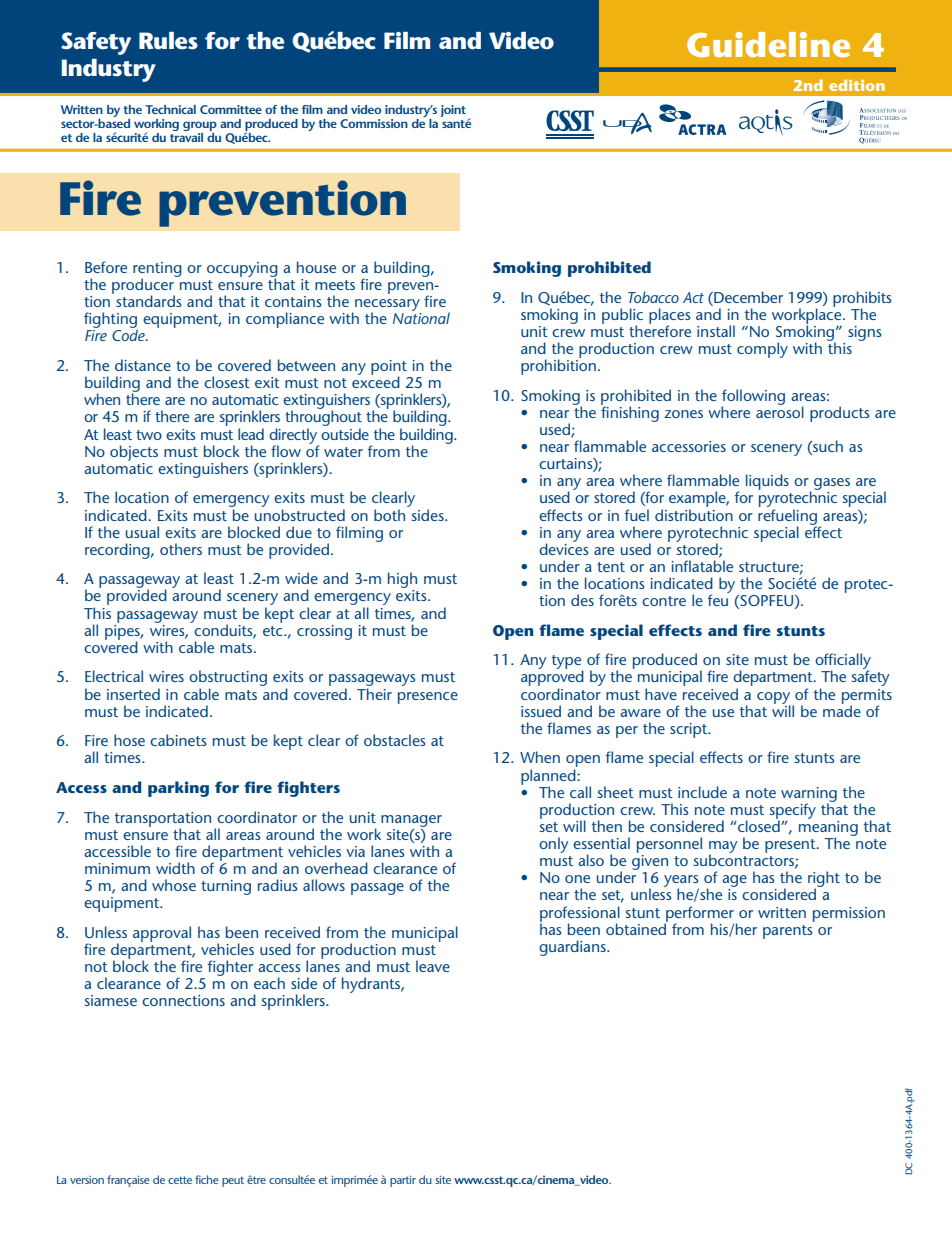 The height and width of the screenshot is (1233, 952). What do you see at coordinates (768, 44) in the screenshot?
I see `Guideline` at bounding box center [768, 44].
